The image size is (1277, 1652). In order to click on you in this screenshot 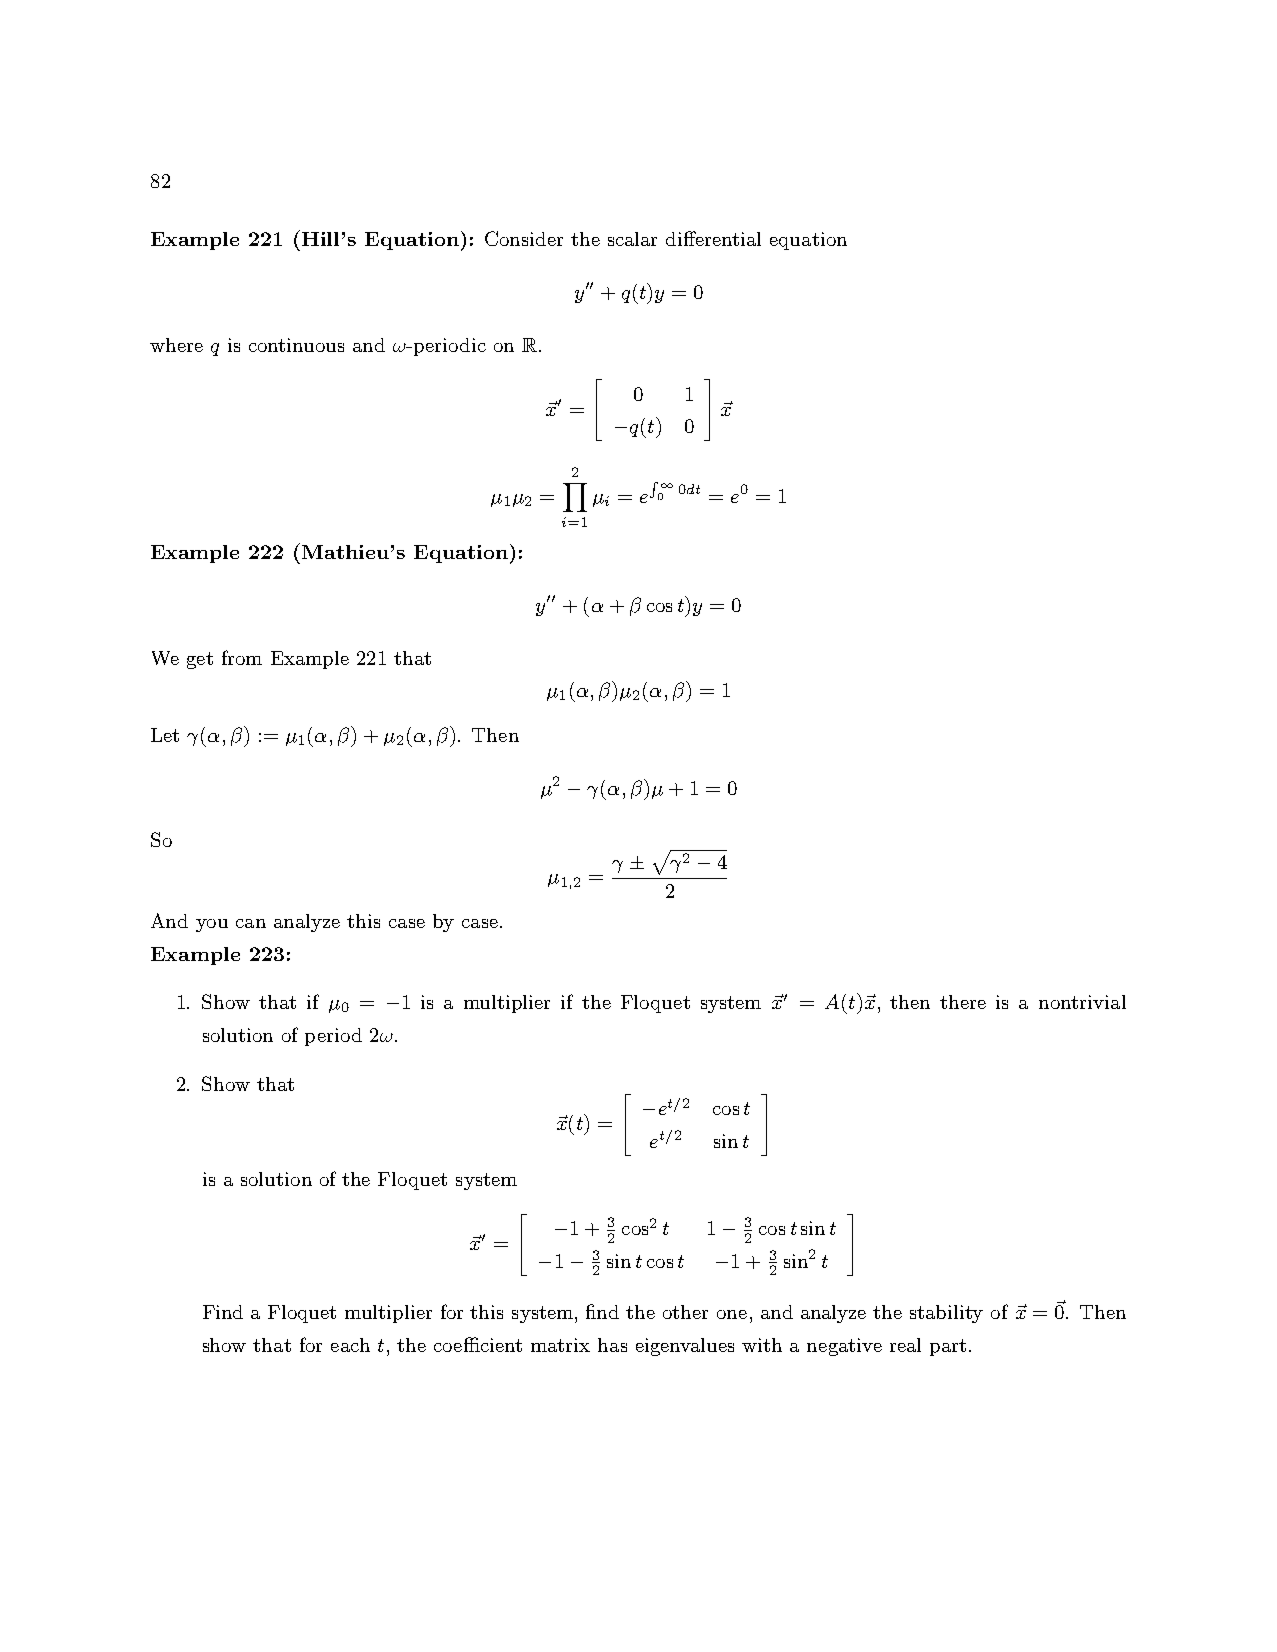, I will do `click(212, 925)`.
